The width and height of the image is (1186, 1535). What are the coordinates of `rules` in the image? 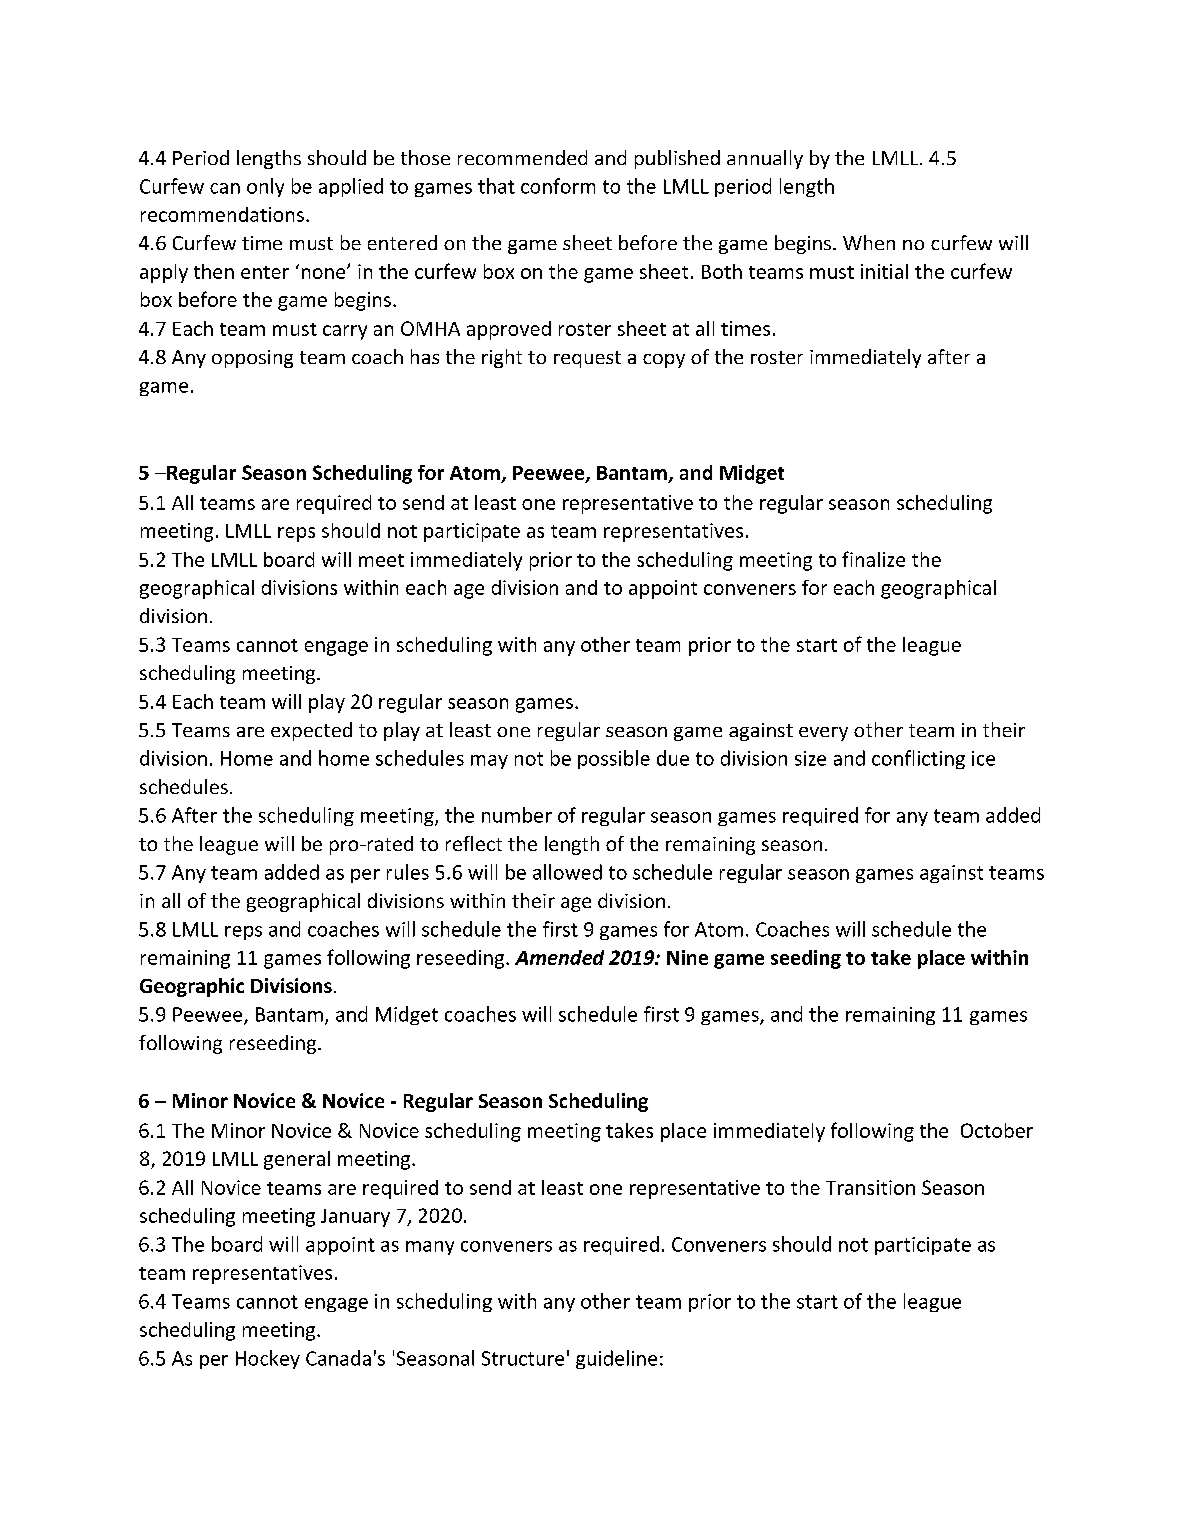 It's located at (408, 872).
